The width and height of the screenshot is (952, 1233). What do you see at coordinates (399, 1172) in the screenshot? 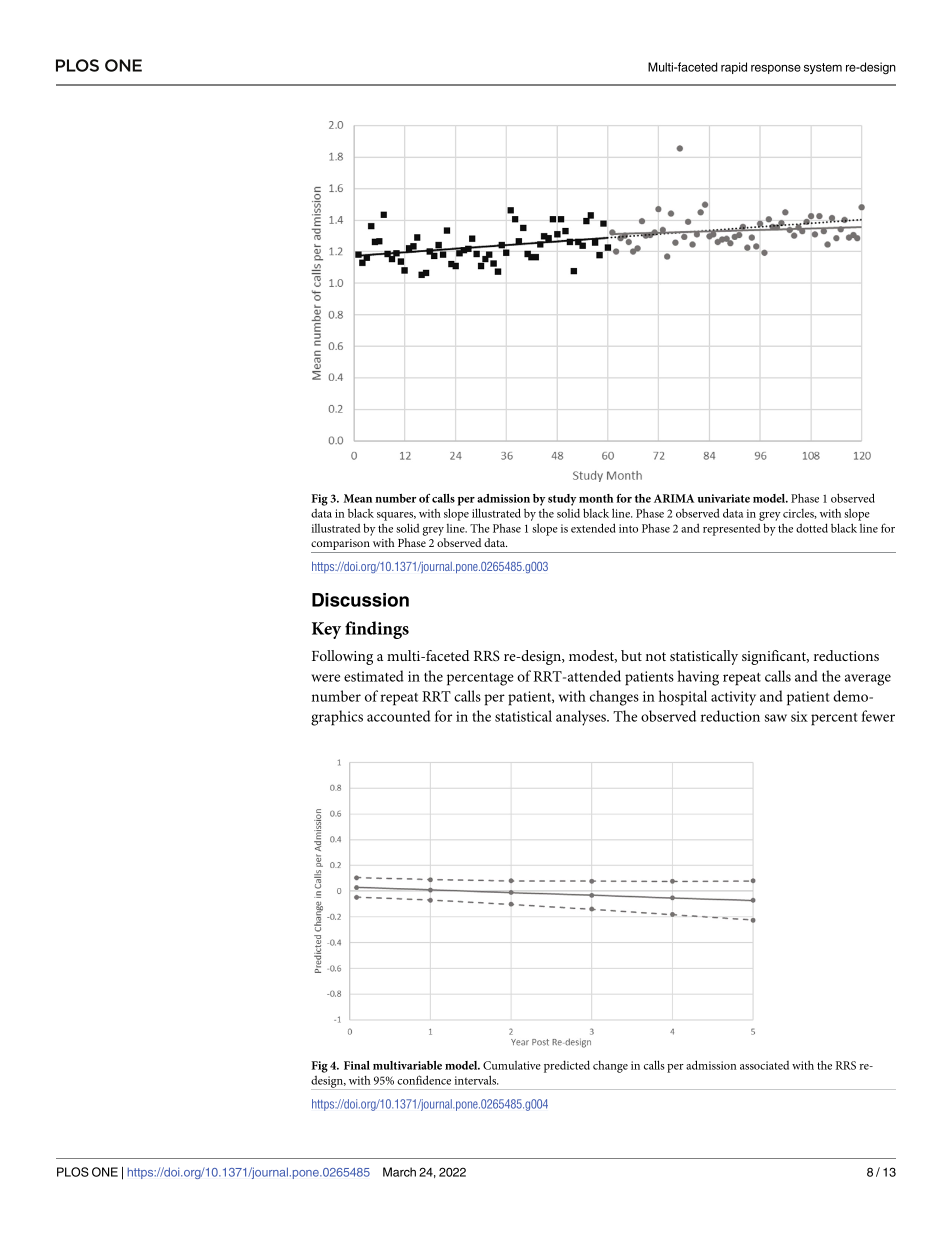
I see `March` at bounding box center [399, 1172].
